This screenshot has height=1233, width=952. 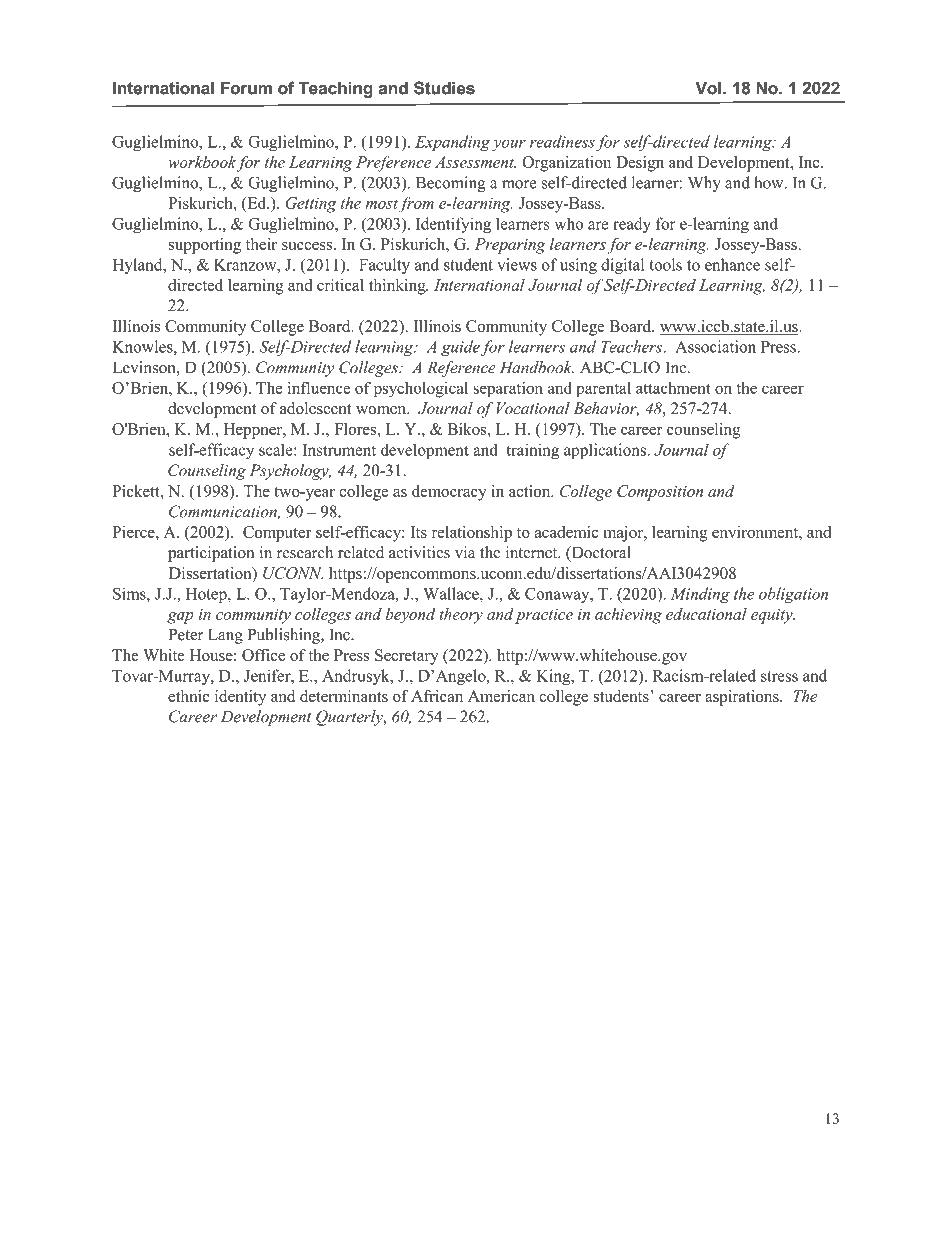 What do you see at coordinates (437, 696) in the screenshot?
I see `African` at bounding box center [437, 696].
